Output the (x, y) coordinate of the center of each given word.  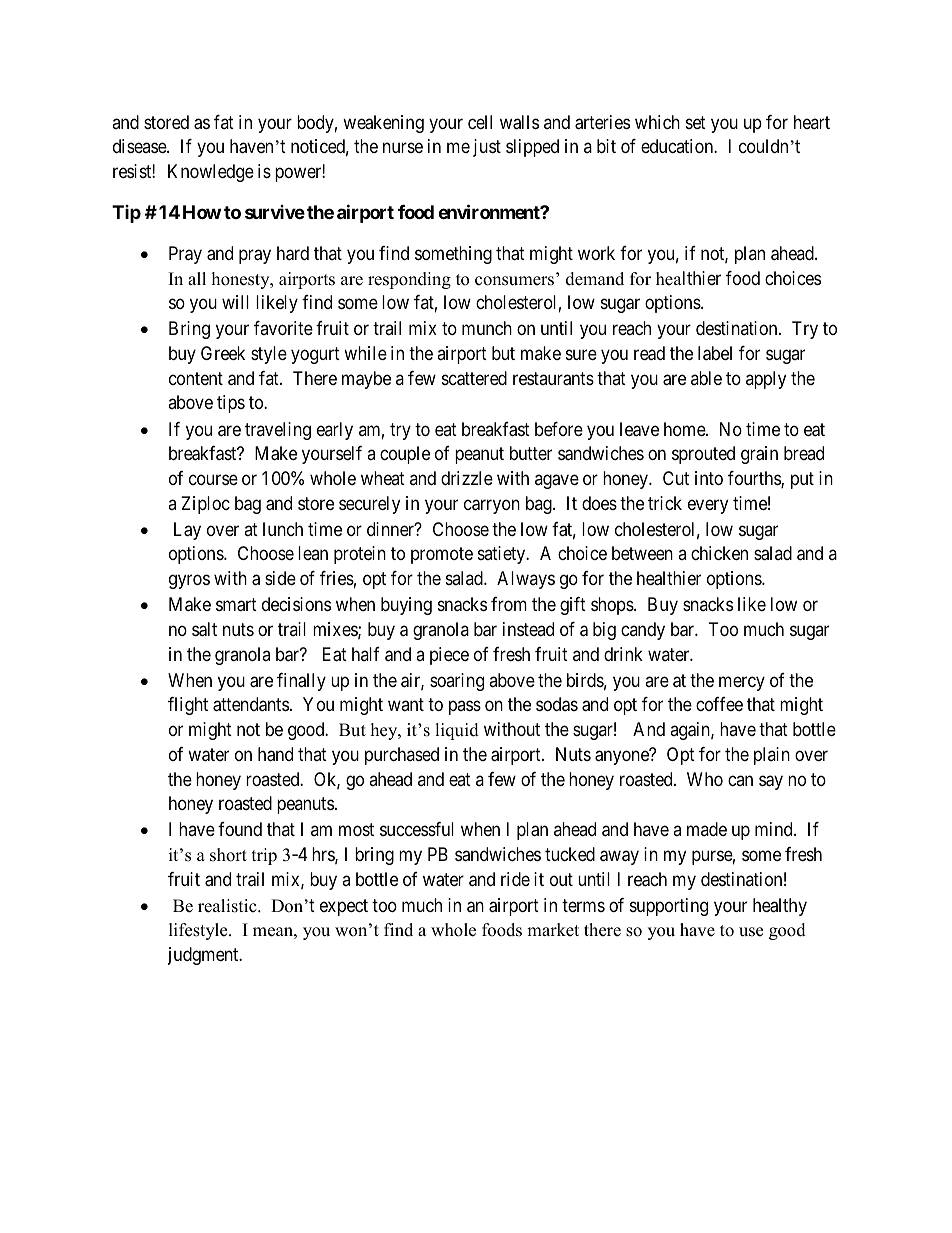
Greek (223, 353)
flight (188, 706)
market (553, 930)
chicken (719, 553)
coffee (719, 704)
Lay (187, 531)
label (715, 353)
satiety (503, 555)
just (487, 148)
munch (487, 328)
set (696, 122)
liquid (457, 731)
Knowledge (211, 173)
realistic (228, 906)
